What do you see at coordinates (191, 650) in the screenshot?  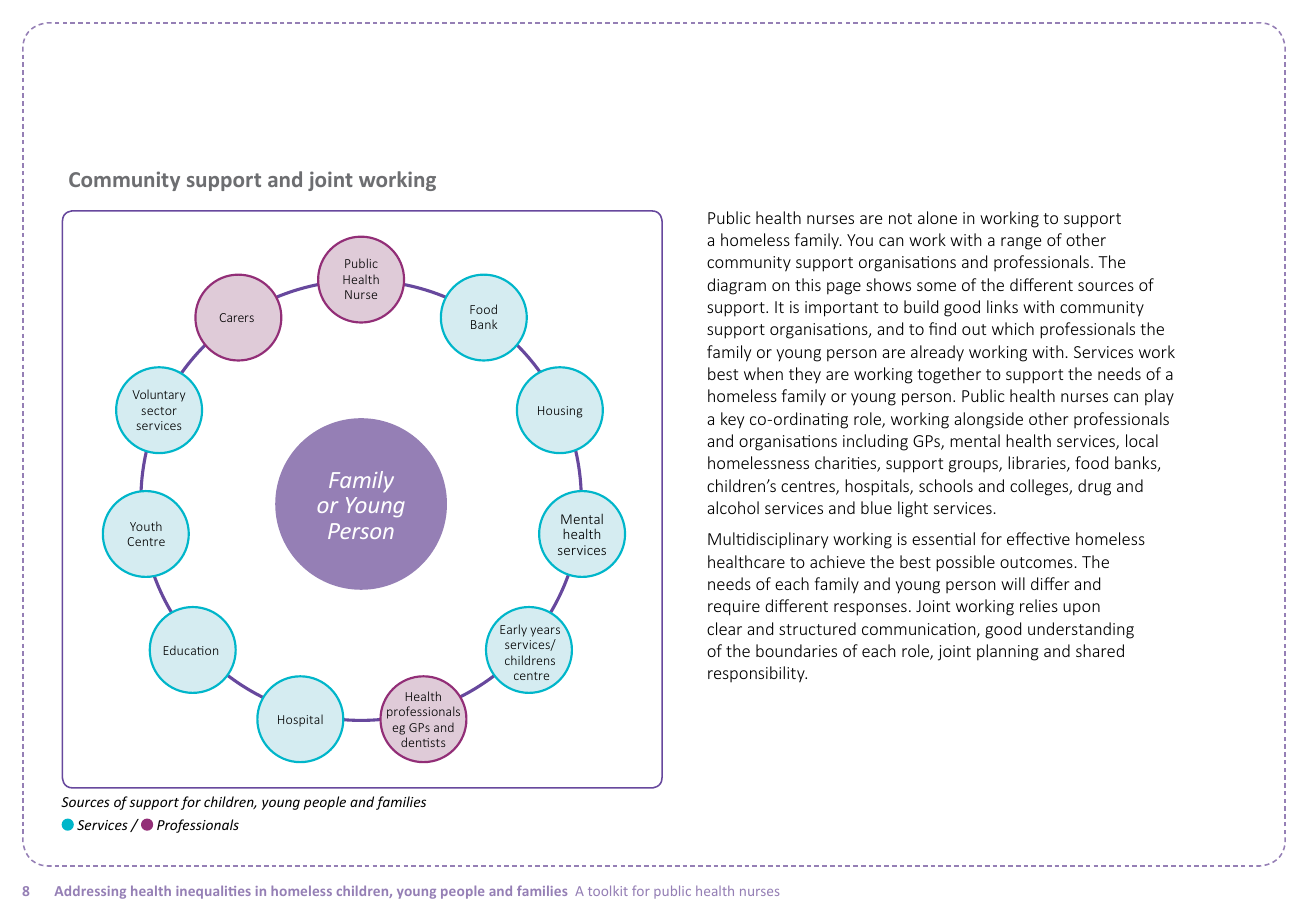 I see `Education` at bounding box center [191, 650].
